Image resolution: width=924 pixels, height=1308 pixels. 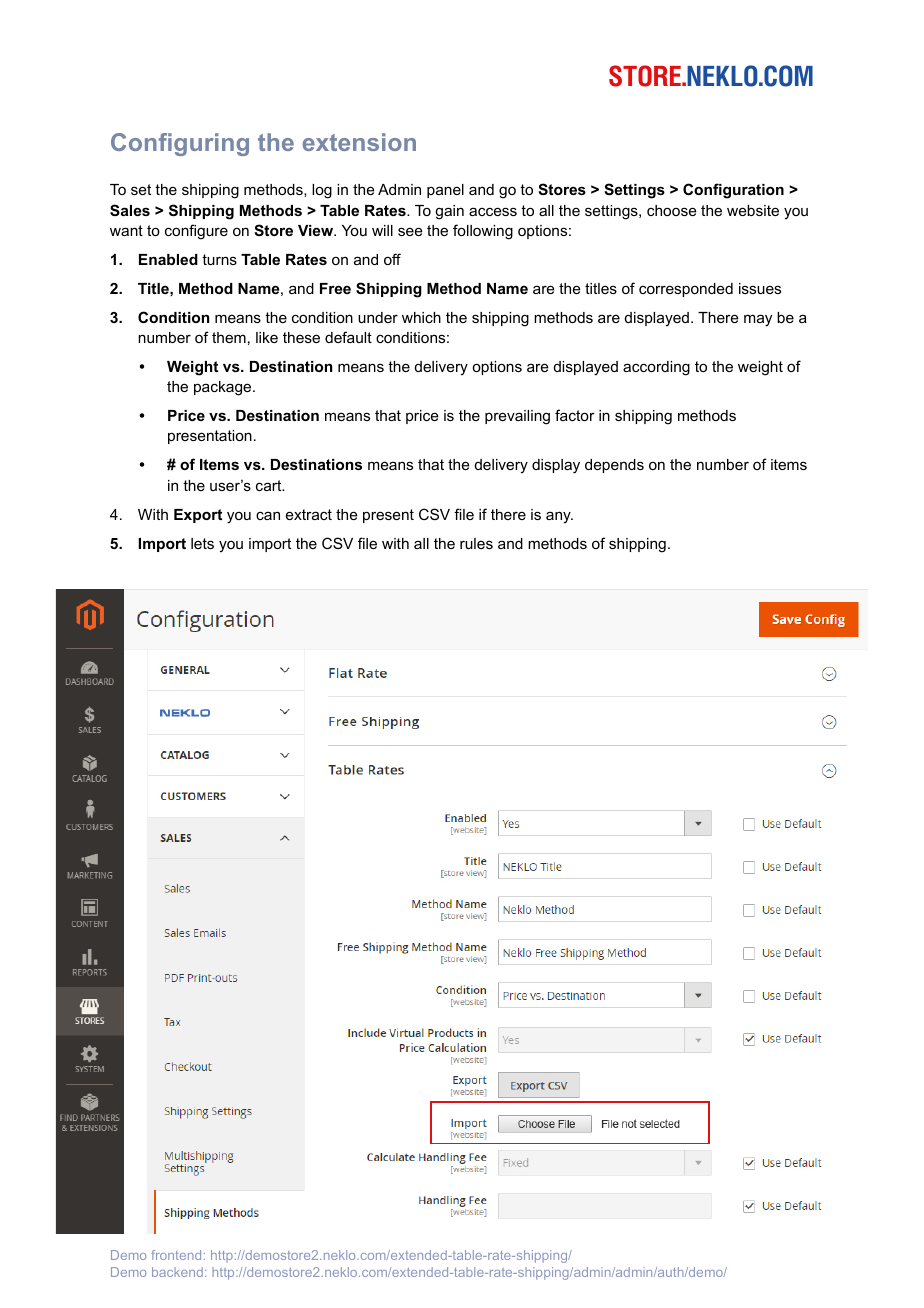 What do you see at coordinates (198, 516) in the screenshot?
I see `Export` at bounding box center [198, 516].
